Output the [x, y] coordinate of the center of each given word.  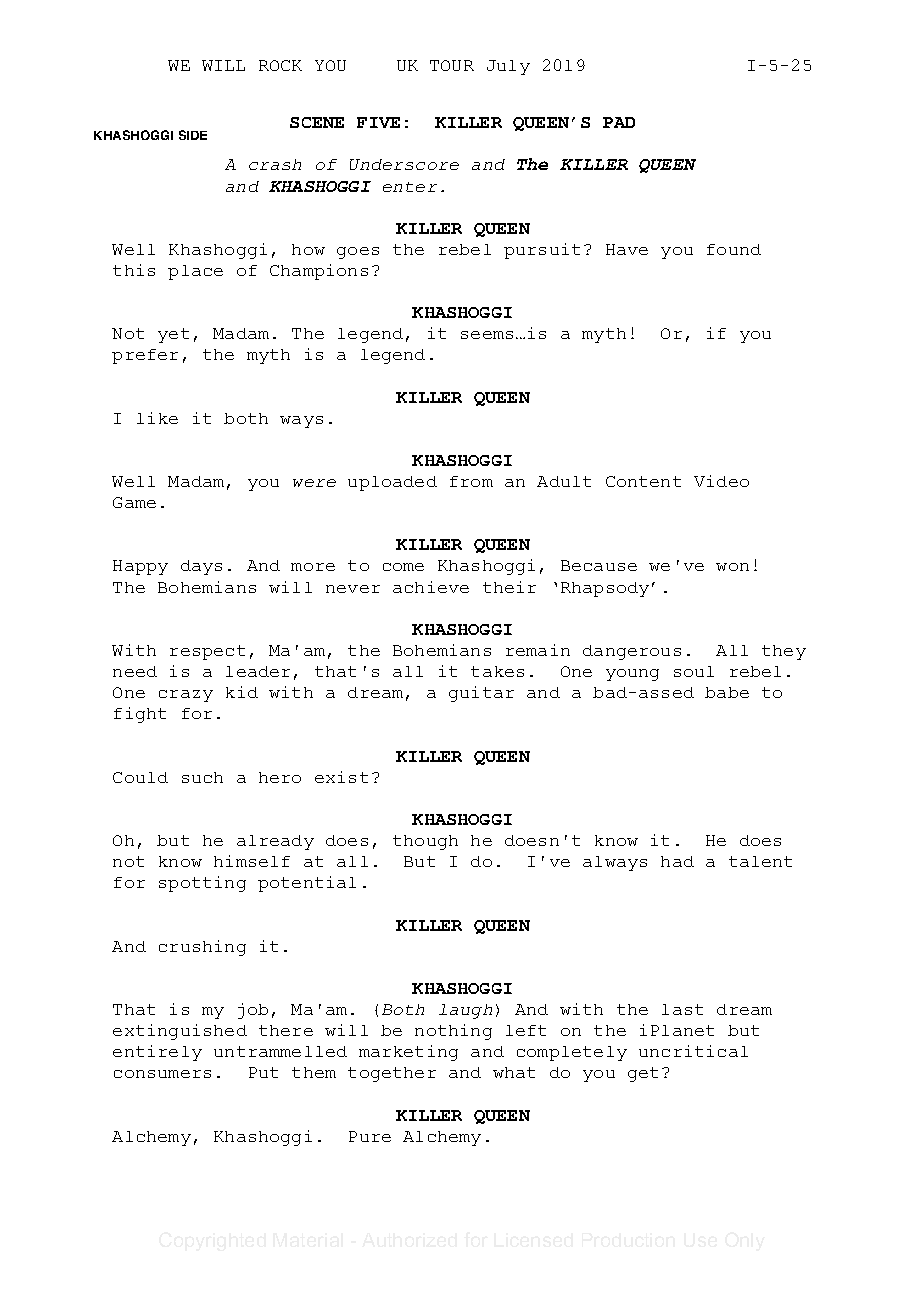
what [514, 1072]
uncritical [693, 1051]
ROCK [280, 65]
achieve [431, 587]
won [732, 567]
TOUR [452, 65]
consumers [162, 1074]
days [201, 567]
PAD [619, 122]
